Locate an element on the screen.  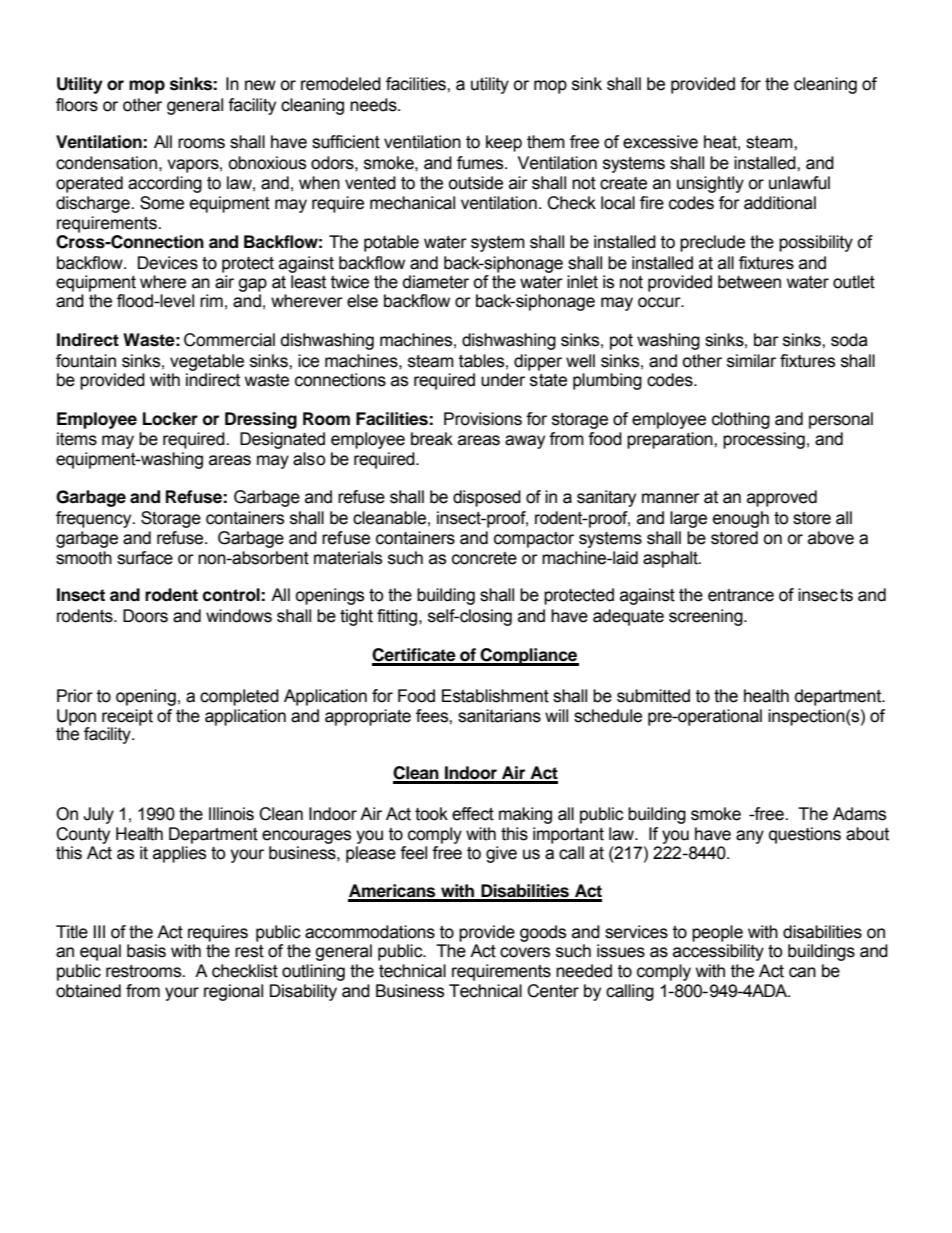
break is located at coordinates (432, 439).
